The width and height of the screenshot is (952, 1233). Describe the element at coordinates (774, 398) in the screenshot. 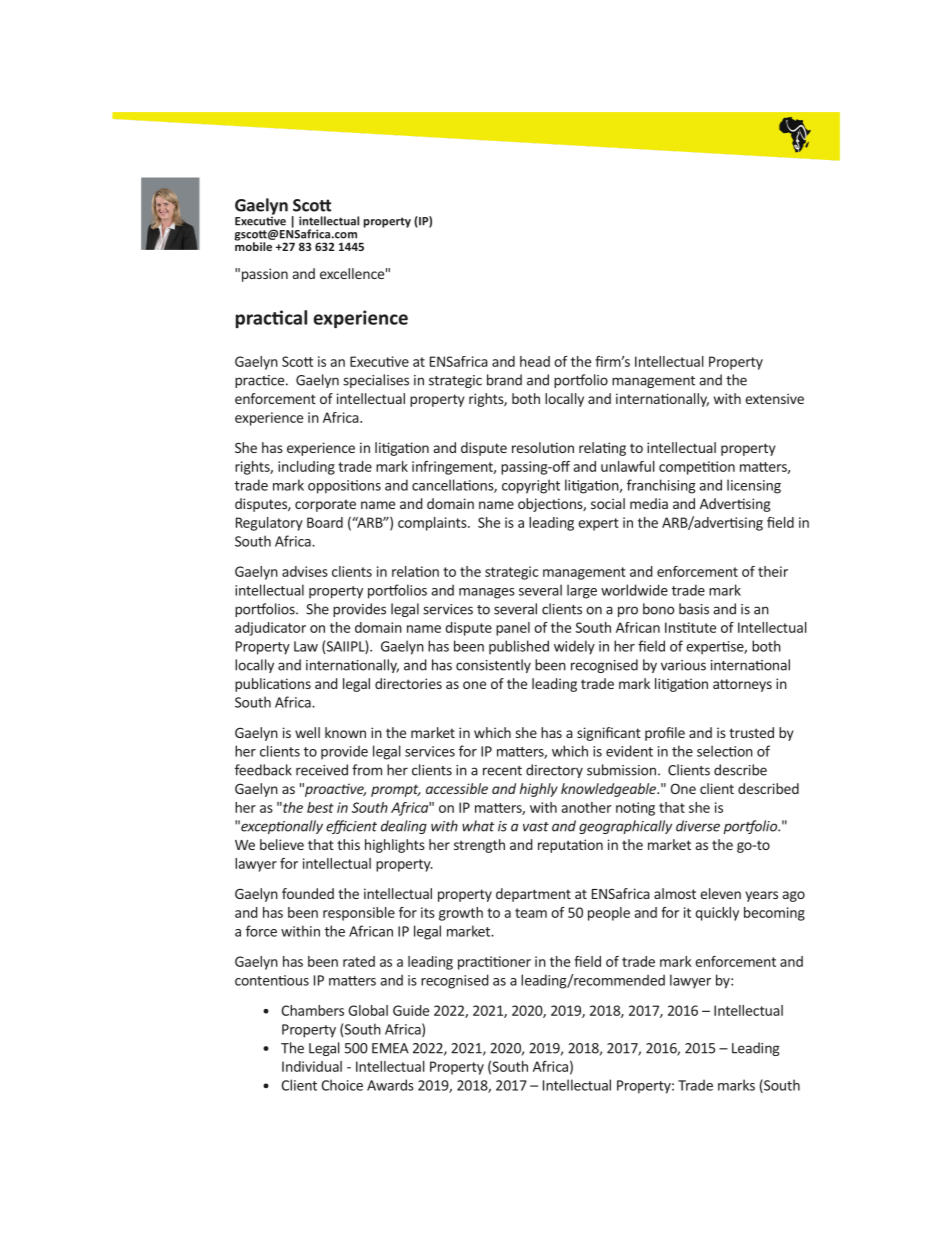

I see `extensive` at that location.
